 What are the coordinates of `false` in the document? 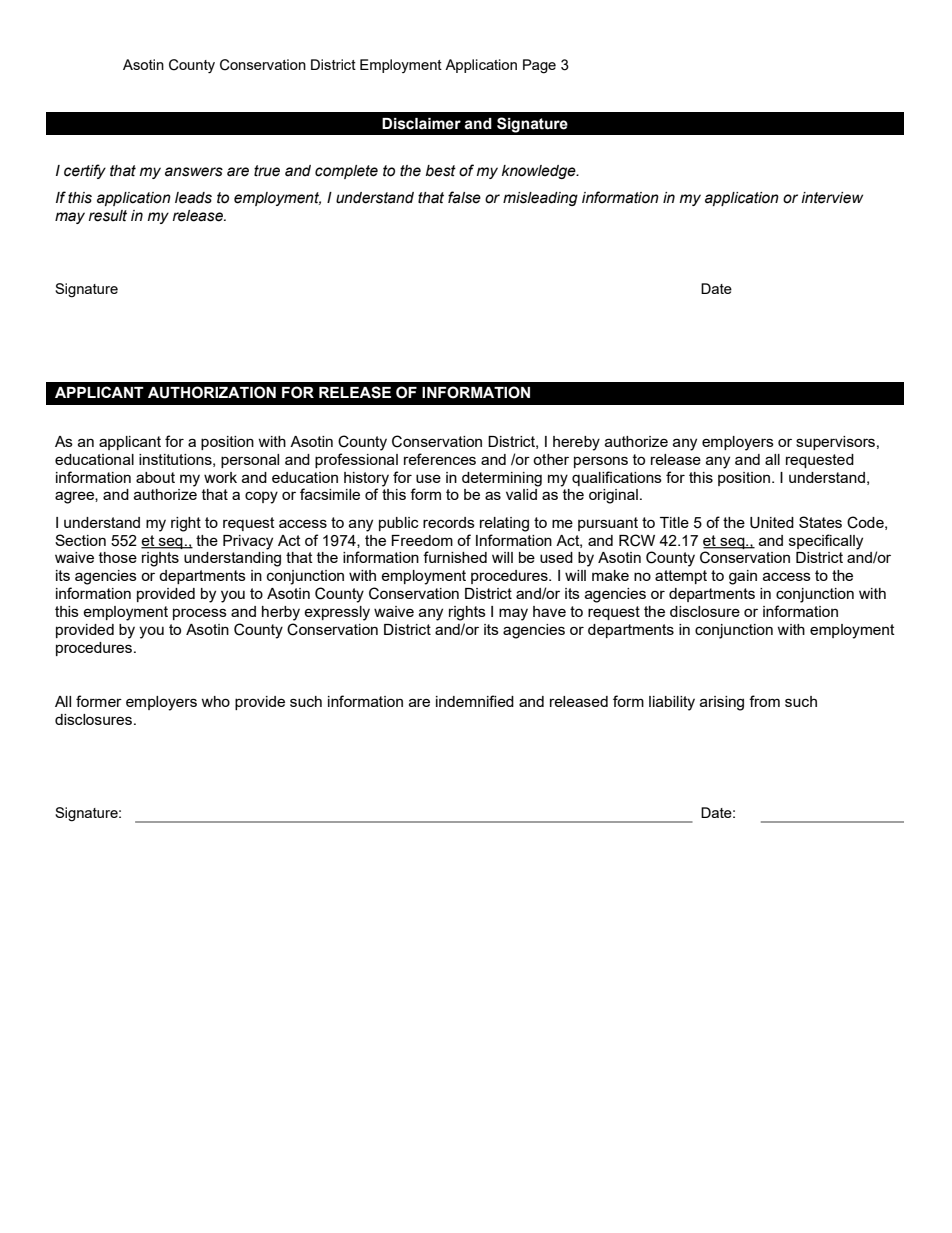 It's located at (464, 197).
